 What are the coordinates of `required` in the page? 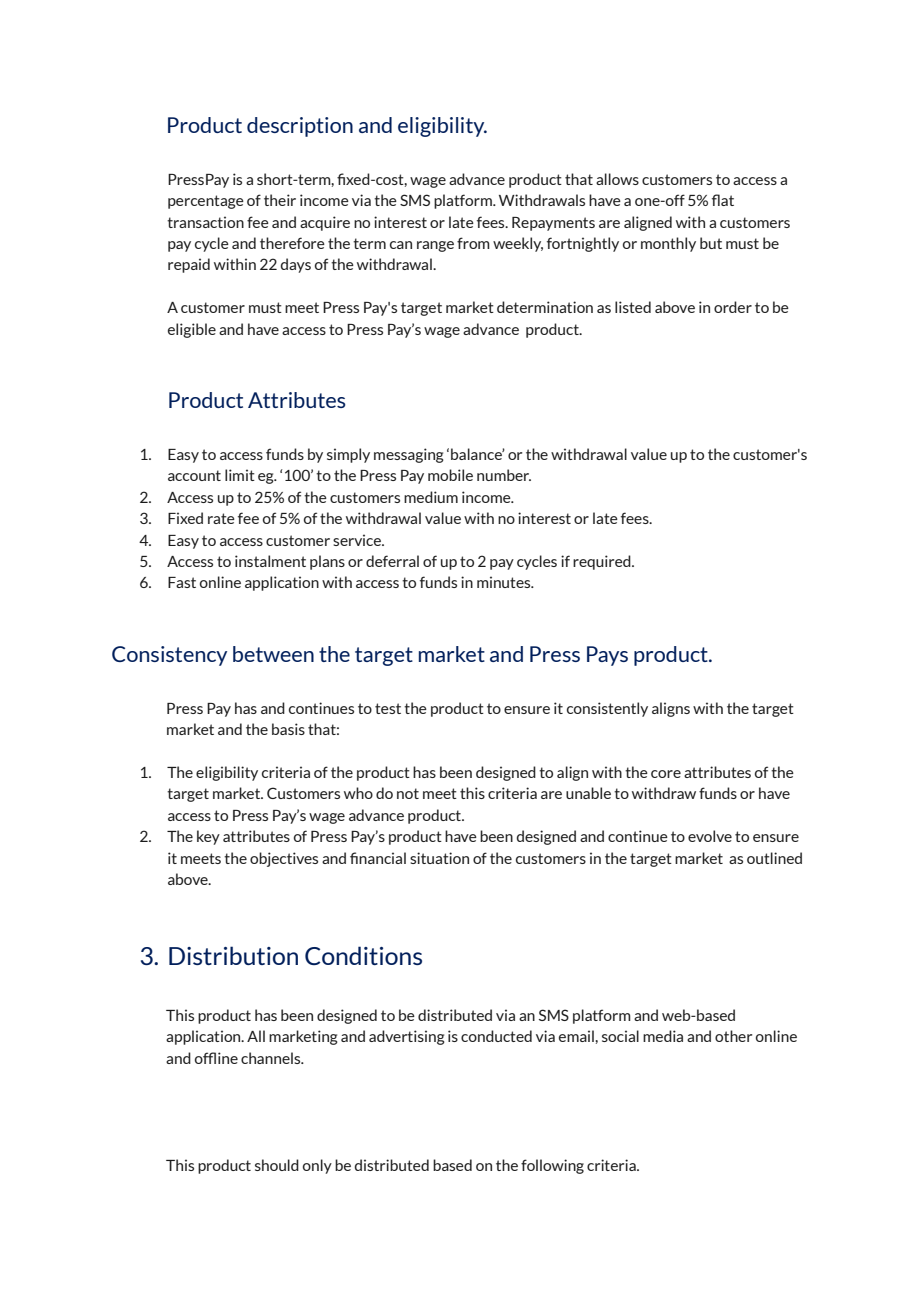 It's located at (603, 562).
